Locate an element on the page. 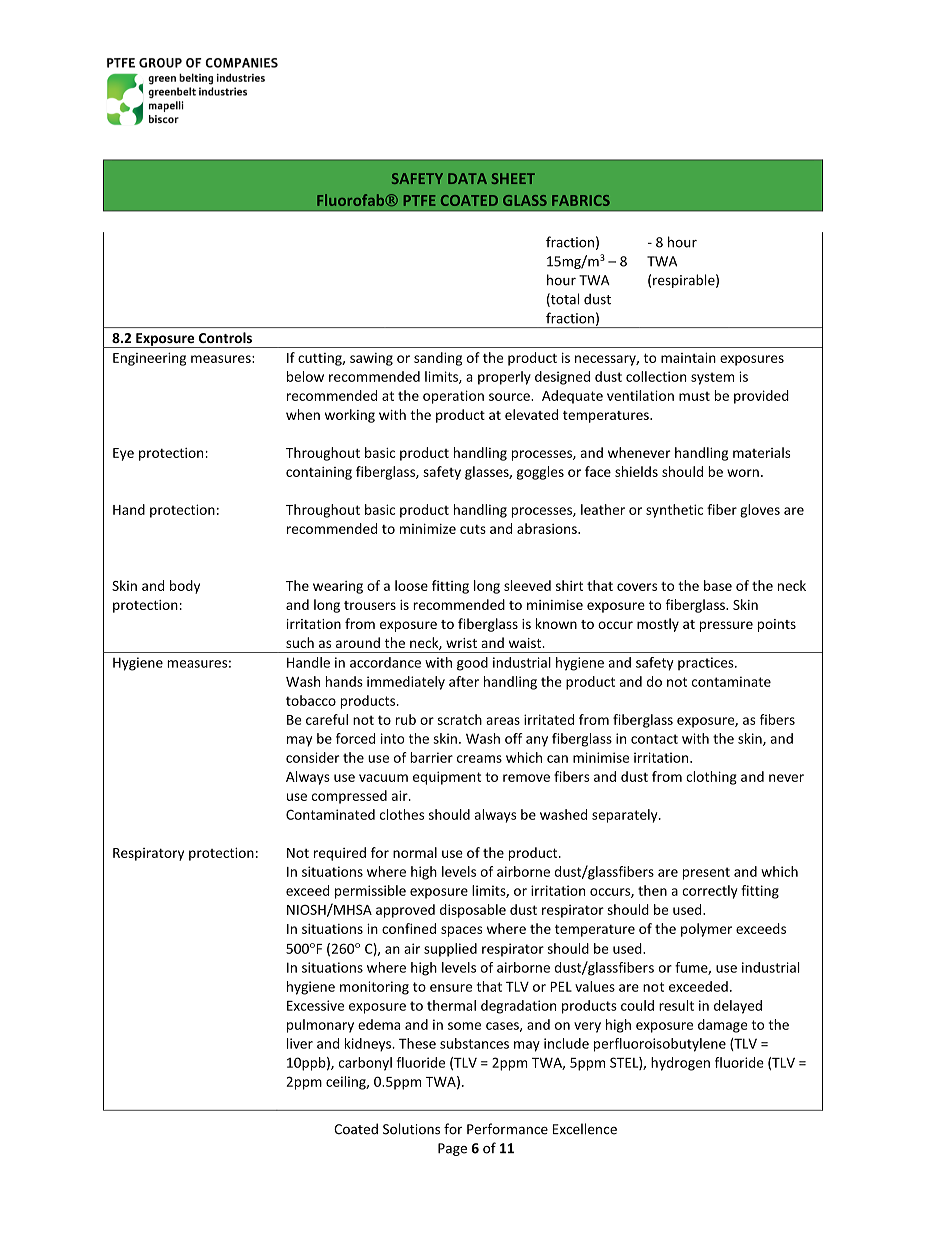  Eye is located at coordinates (123, 454).
